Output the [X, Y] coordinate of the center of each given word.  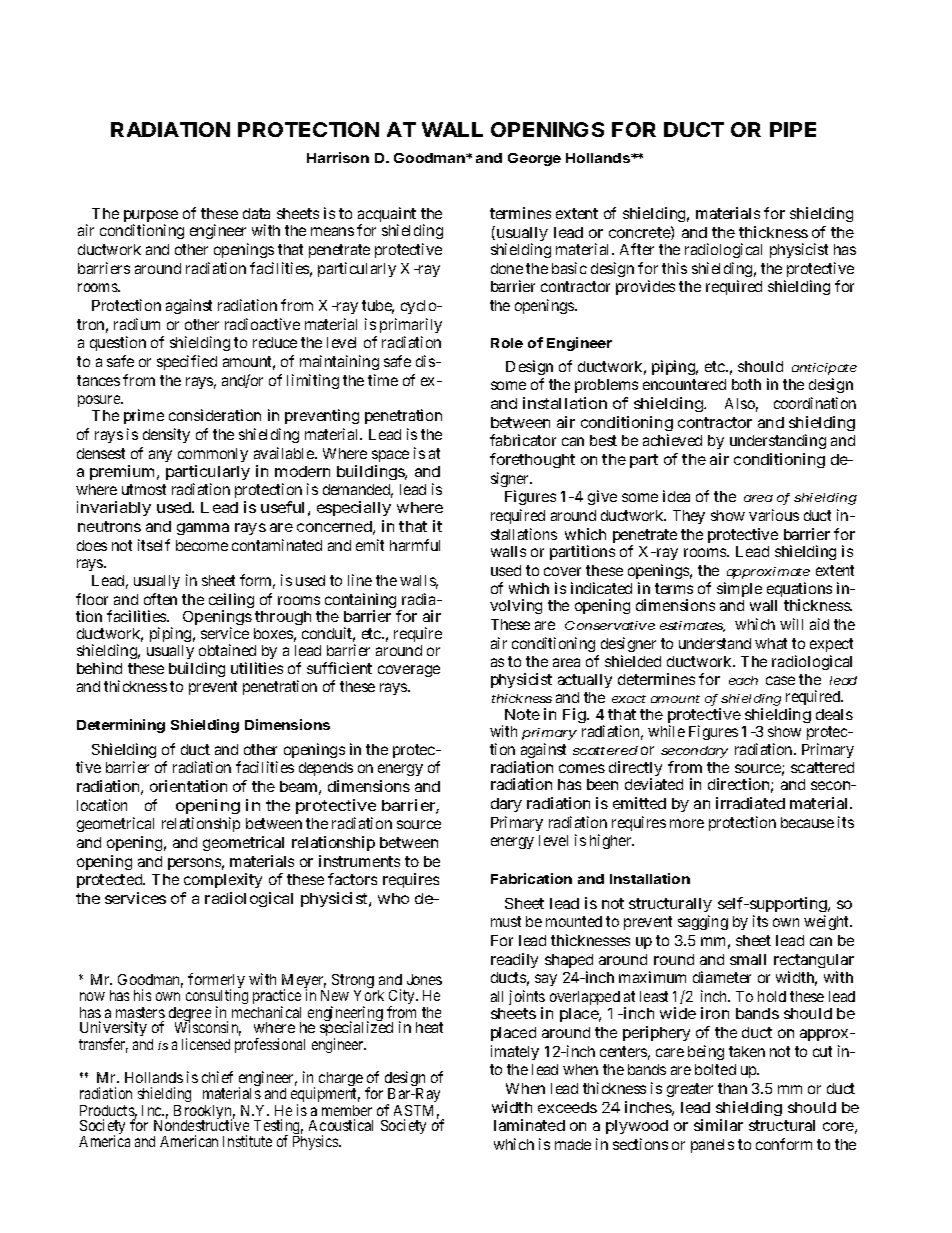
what [771, 643]
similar [718, 1125]
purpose [151, 217]
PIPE [793, 129]
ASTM [416, 1112]
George [534, 159]
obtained [227, 650]
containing [360, 602]
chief [217, 1077]
